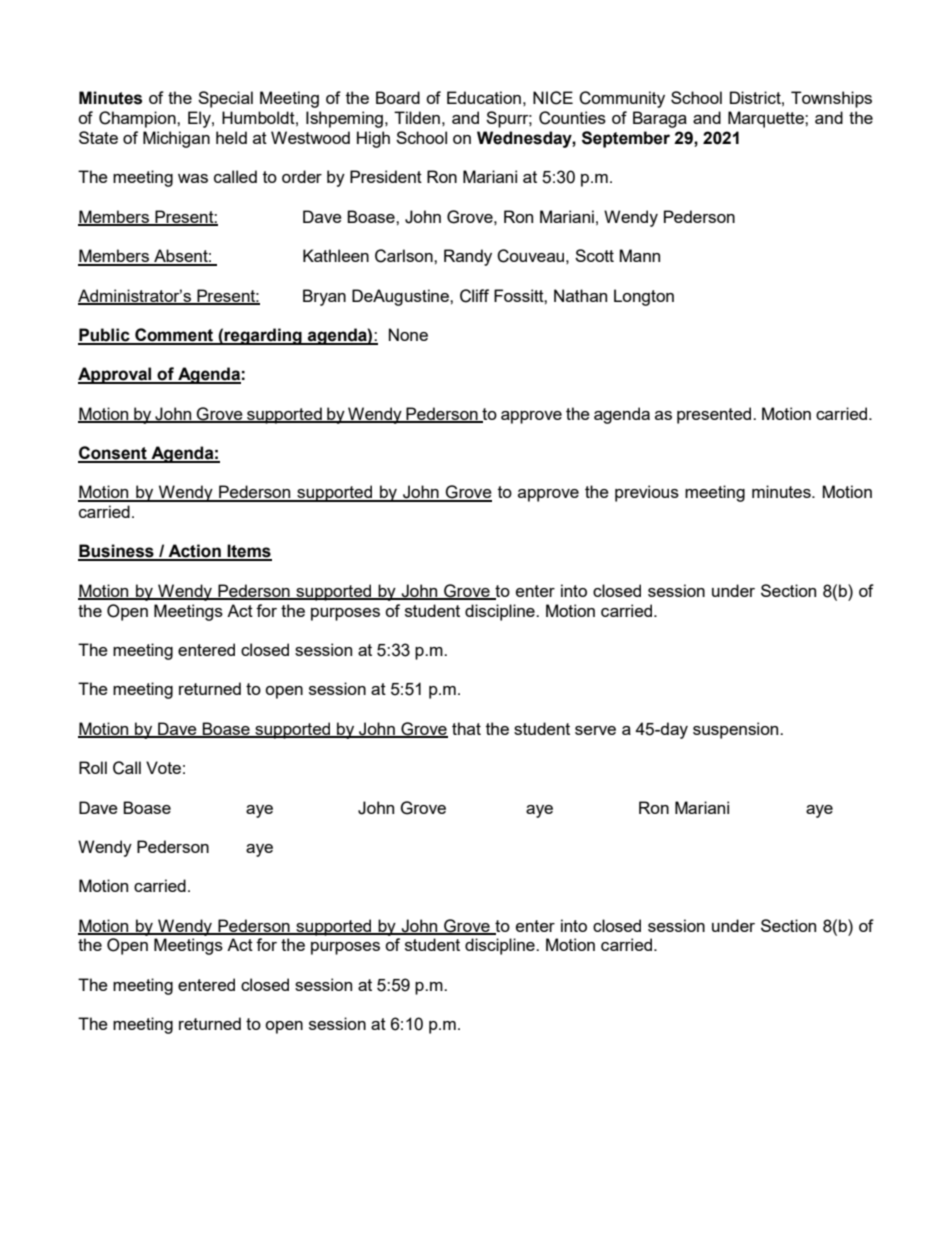 The image size is (952, 1233). I want to click on Roll, so click(93, 767).
